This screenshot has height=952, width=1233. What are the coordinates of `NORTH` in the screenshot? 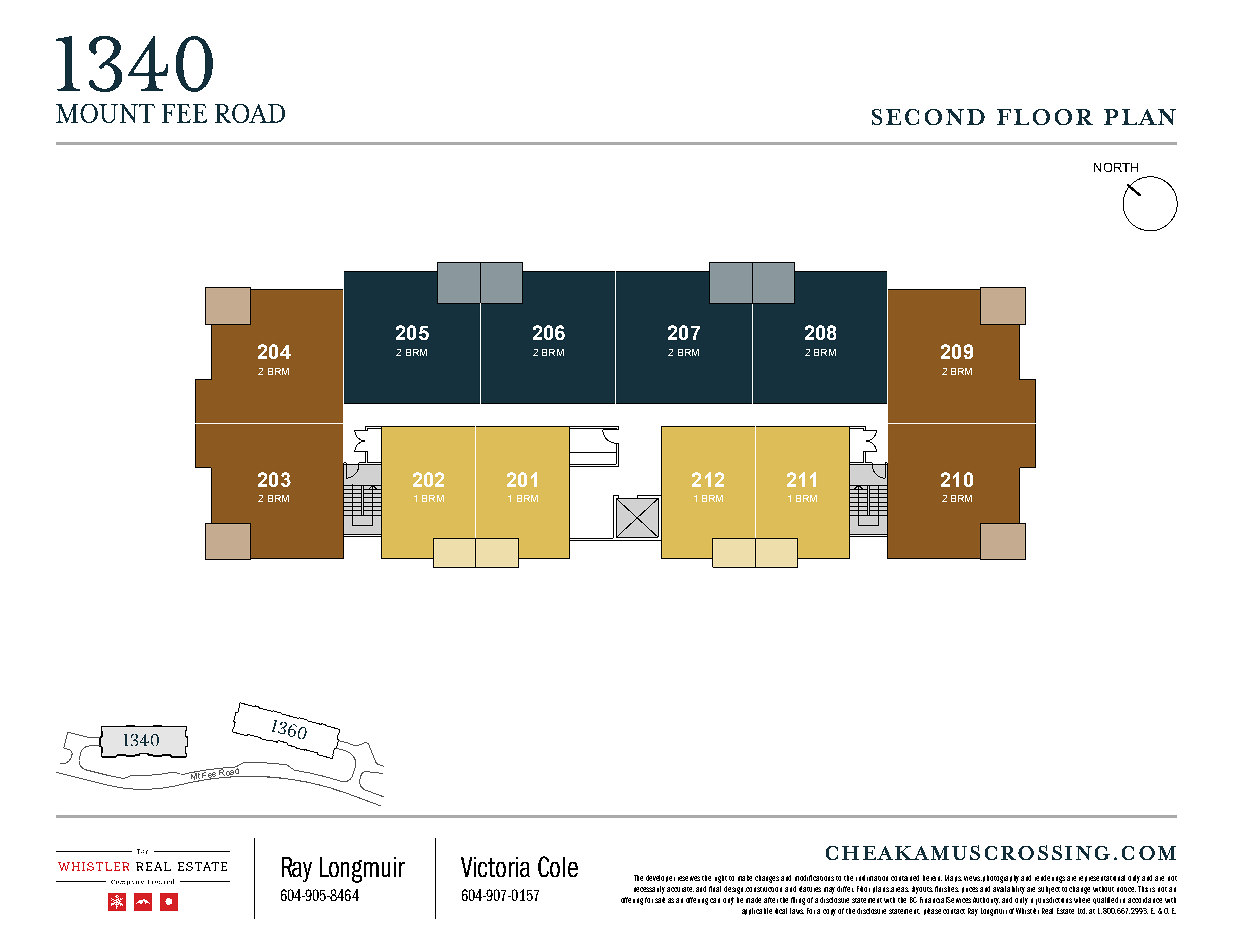 It's located at (1116, 167).
